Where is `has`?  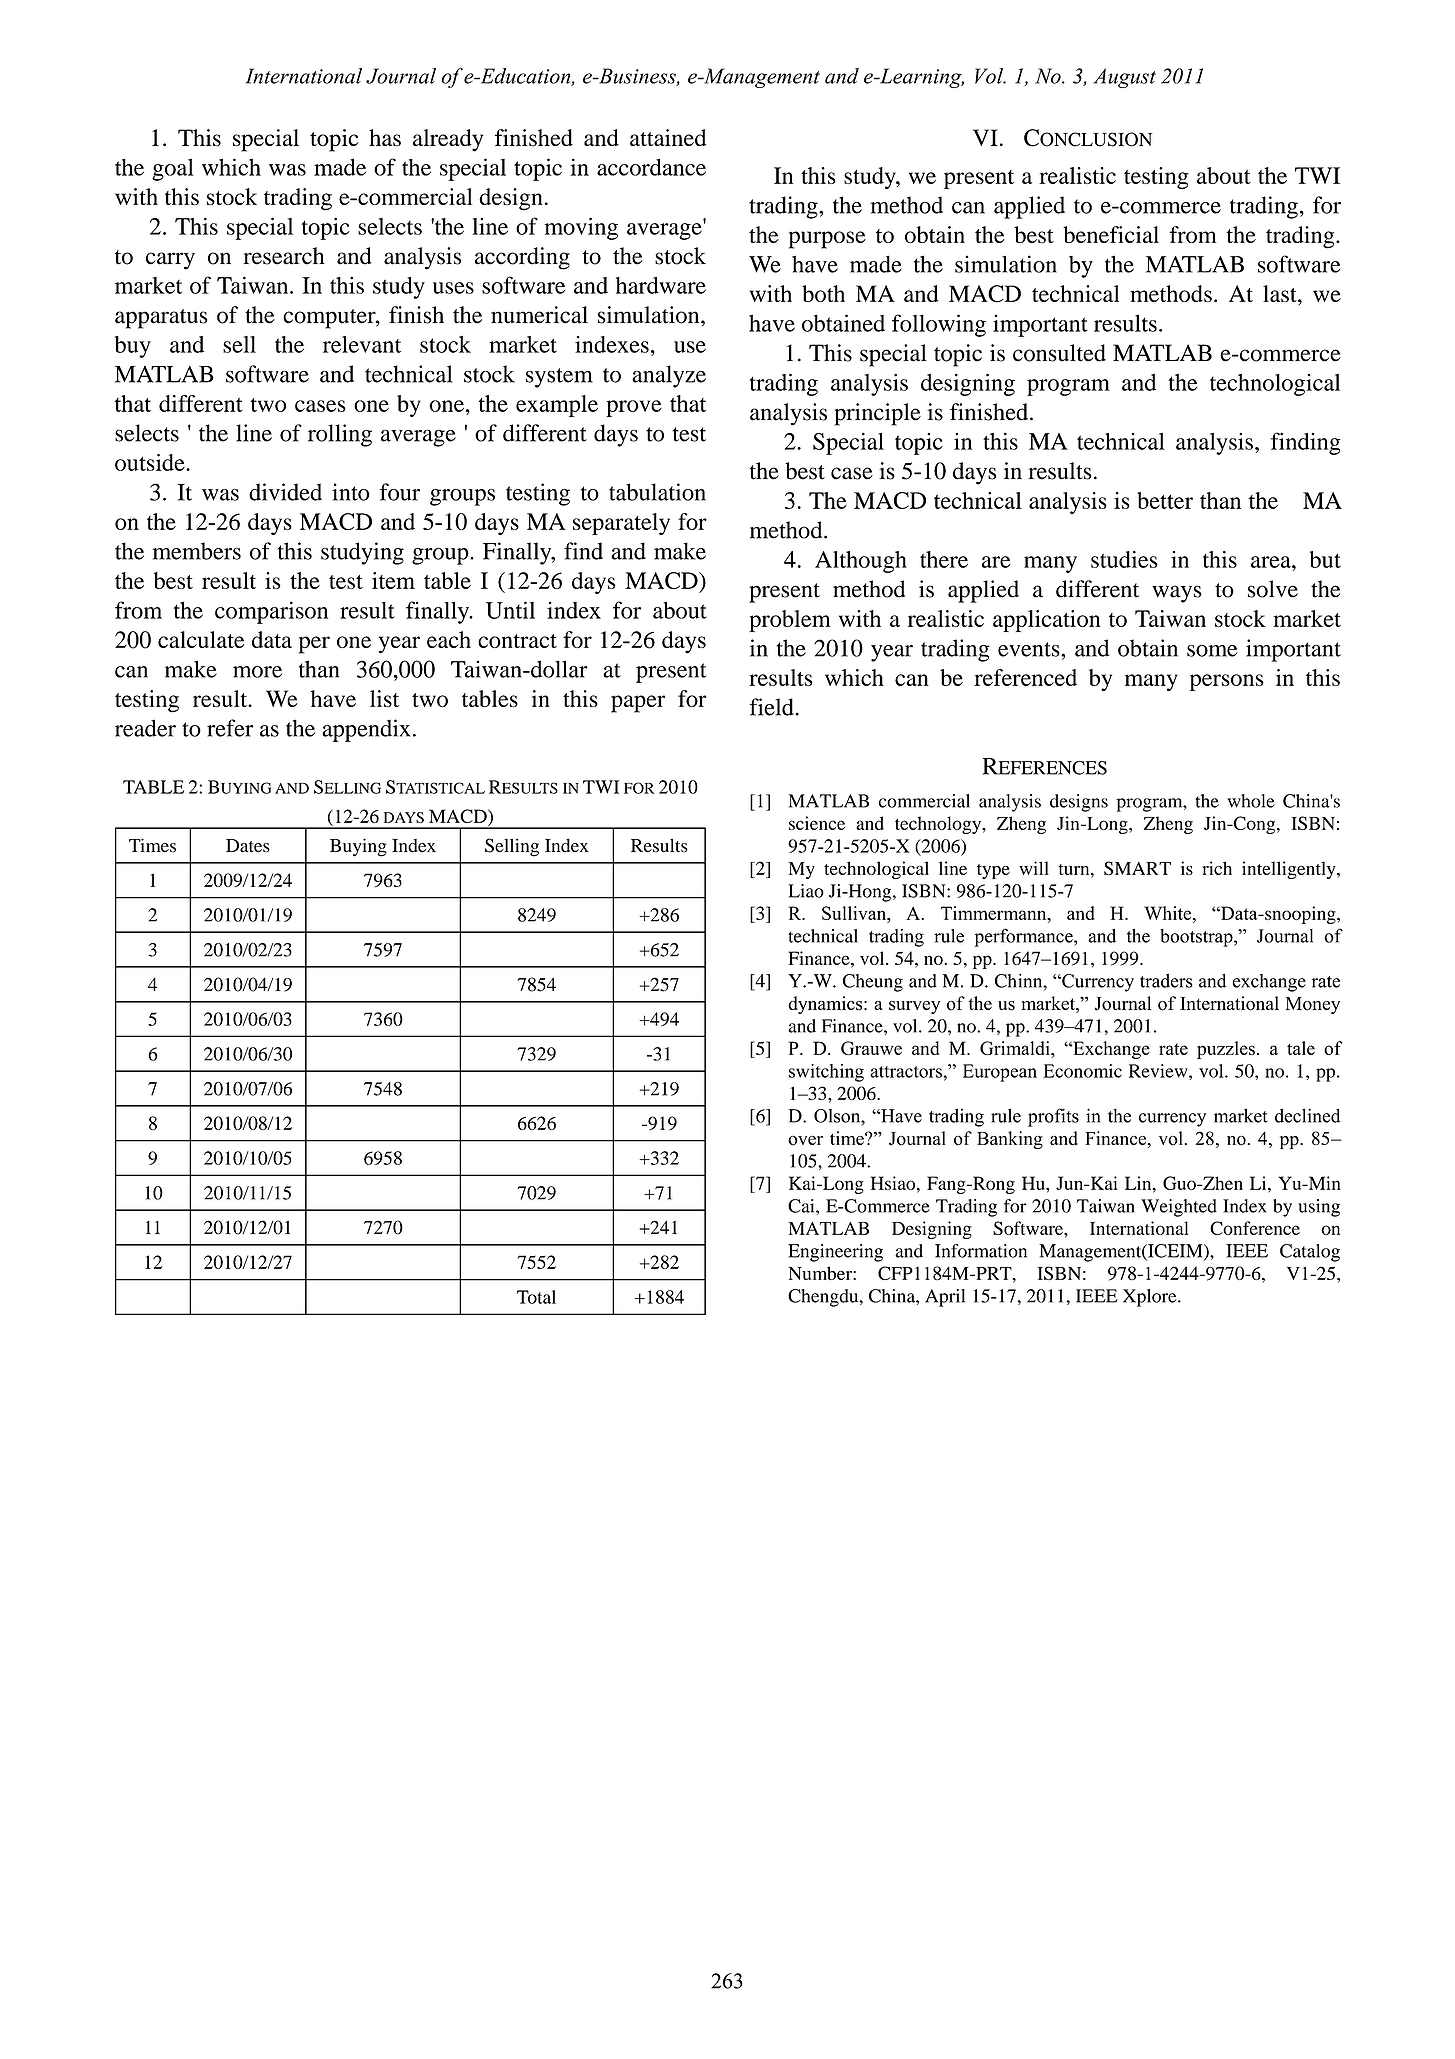 has is located at coordinates (385, 137).
